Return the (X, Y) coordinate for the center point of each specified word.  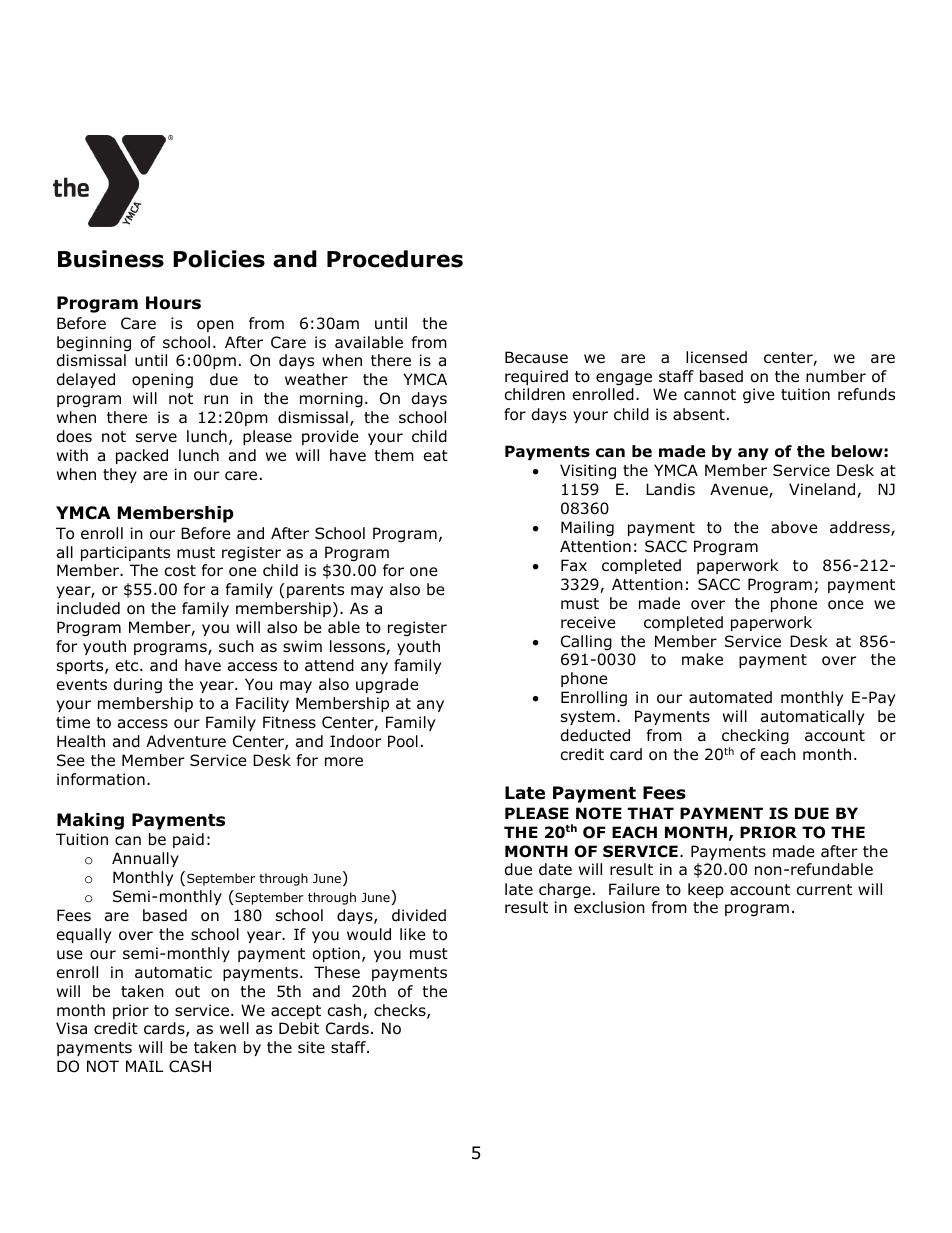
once (846, 605)
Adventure (186, 741)
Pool (403, 741)
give (759, 395)
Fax (574, 565)
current (824, 889)
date (555, 869)
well (234, 1028)
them (394, 455)
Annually (145, 859)
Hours (173, 303)
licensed (716, 357)
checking (755, 736)
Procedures (395, 259)
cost (180, 571)
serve (156, 437)
